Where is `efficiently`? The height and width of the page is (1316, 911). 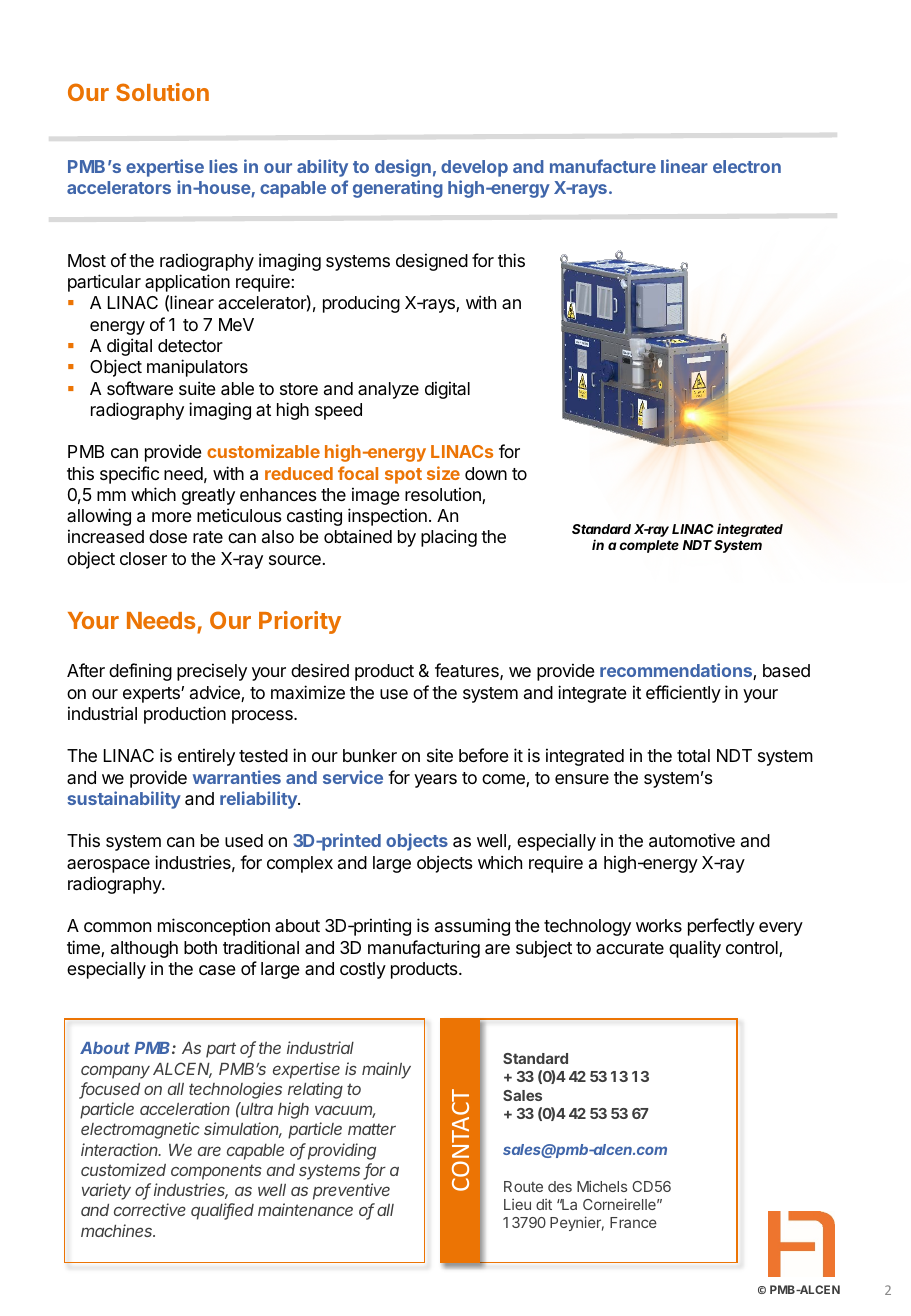
efficiently is located at coordinates (683, 694).
